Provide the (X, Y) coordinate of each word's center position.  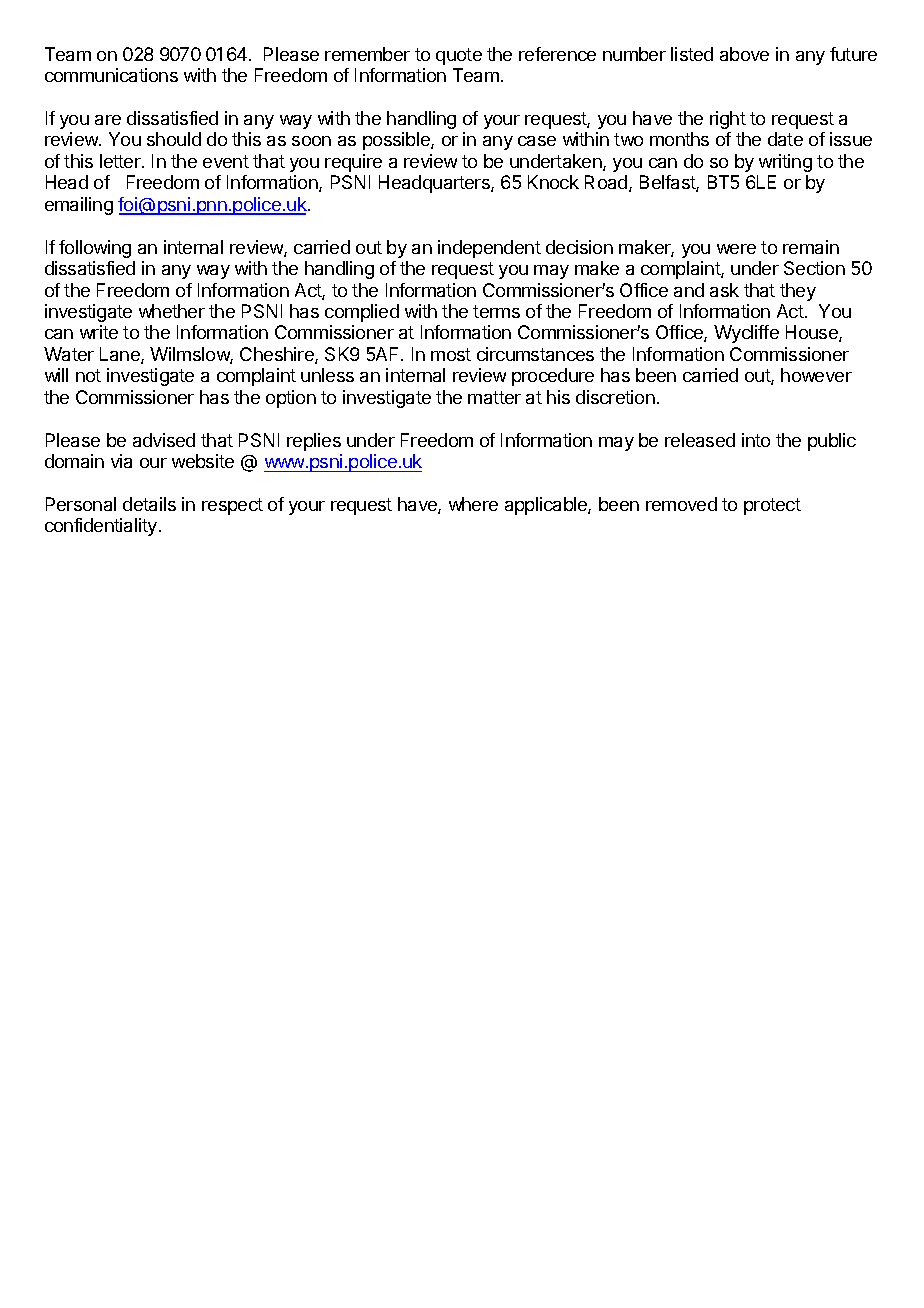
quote (459, 56)
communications (111, 75)
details (149, 504)
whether (172, 311)
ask (724, 290)
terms (496, 311)
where (473, 504)
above (744, 54)
